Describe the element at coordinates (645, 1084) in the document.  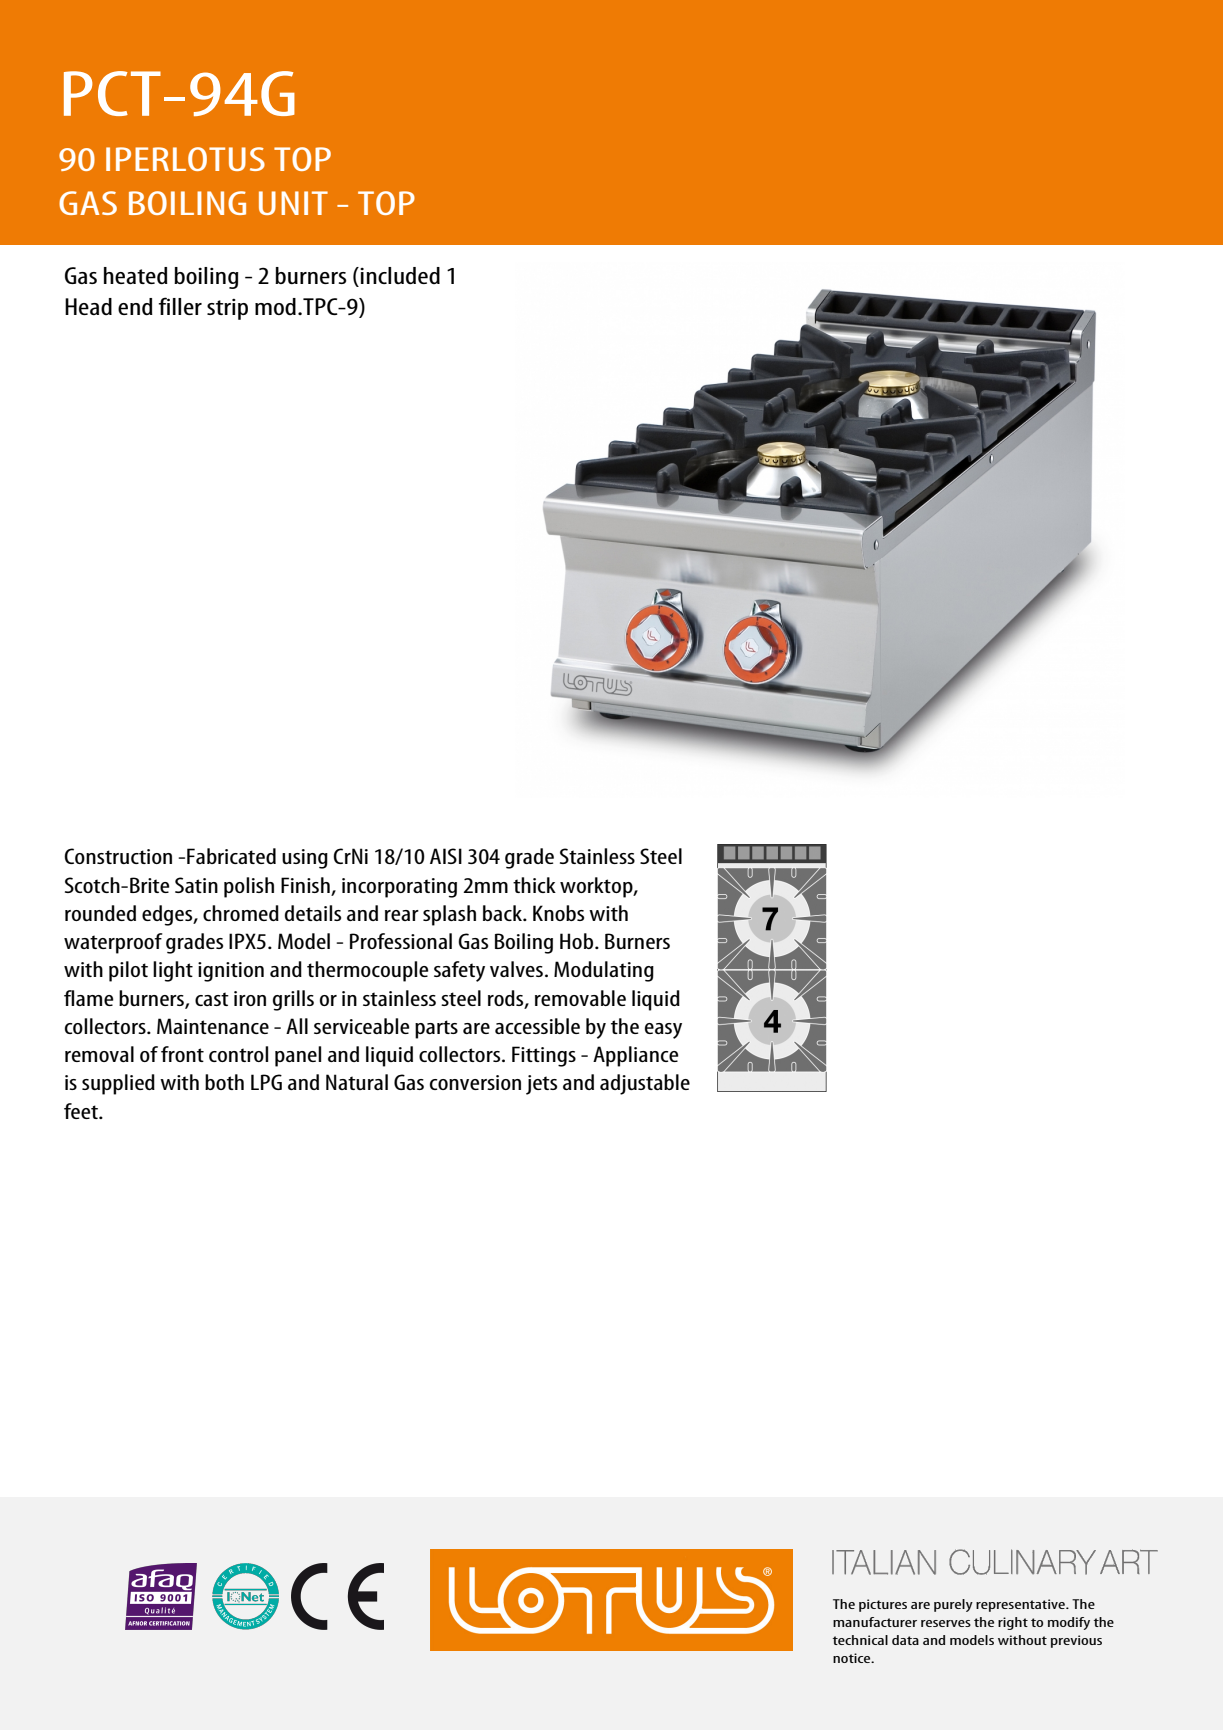
I see `adjustable` at that location.
